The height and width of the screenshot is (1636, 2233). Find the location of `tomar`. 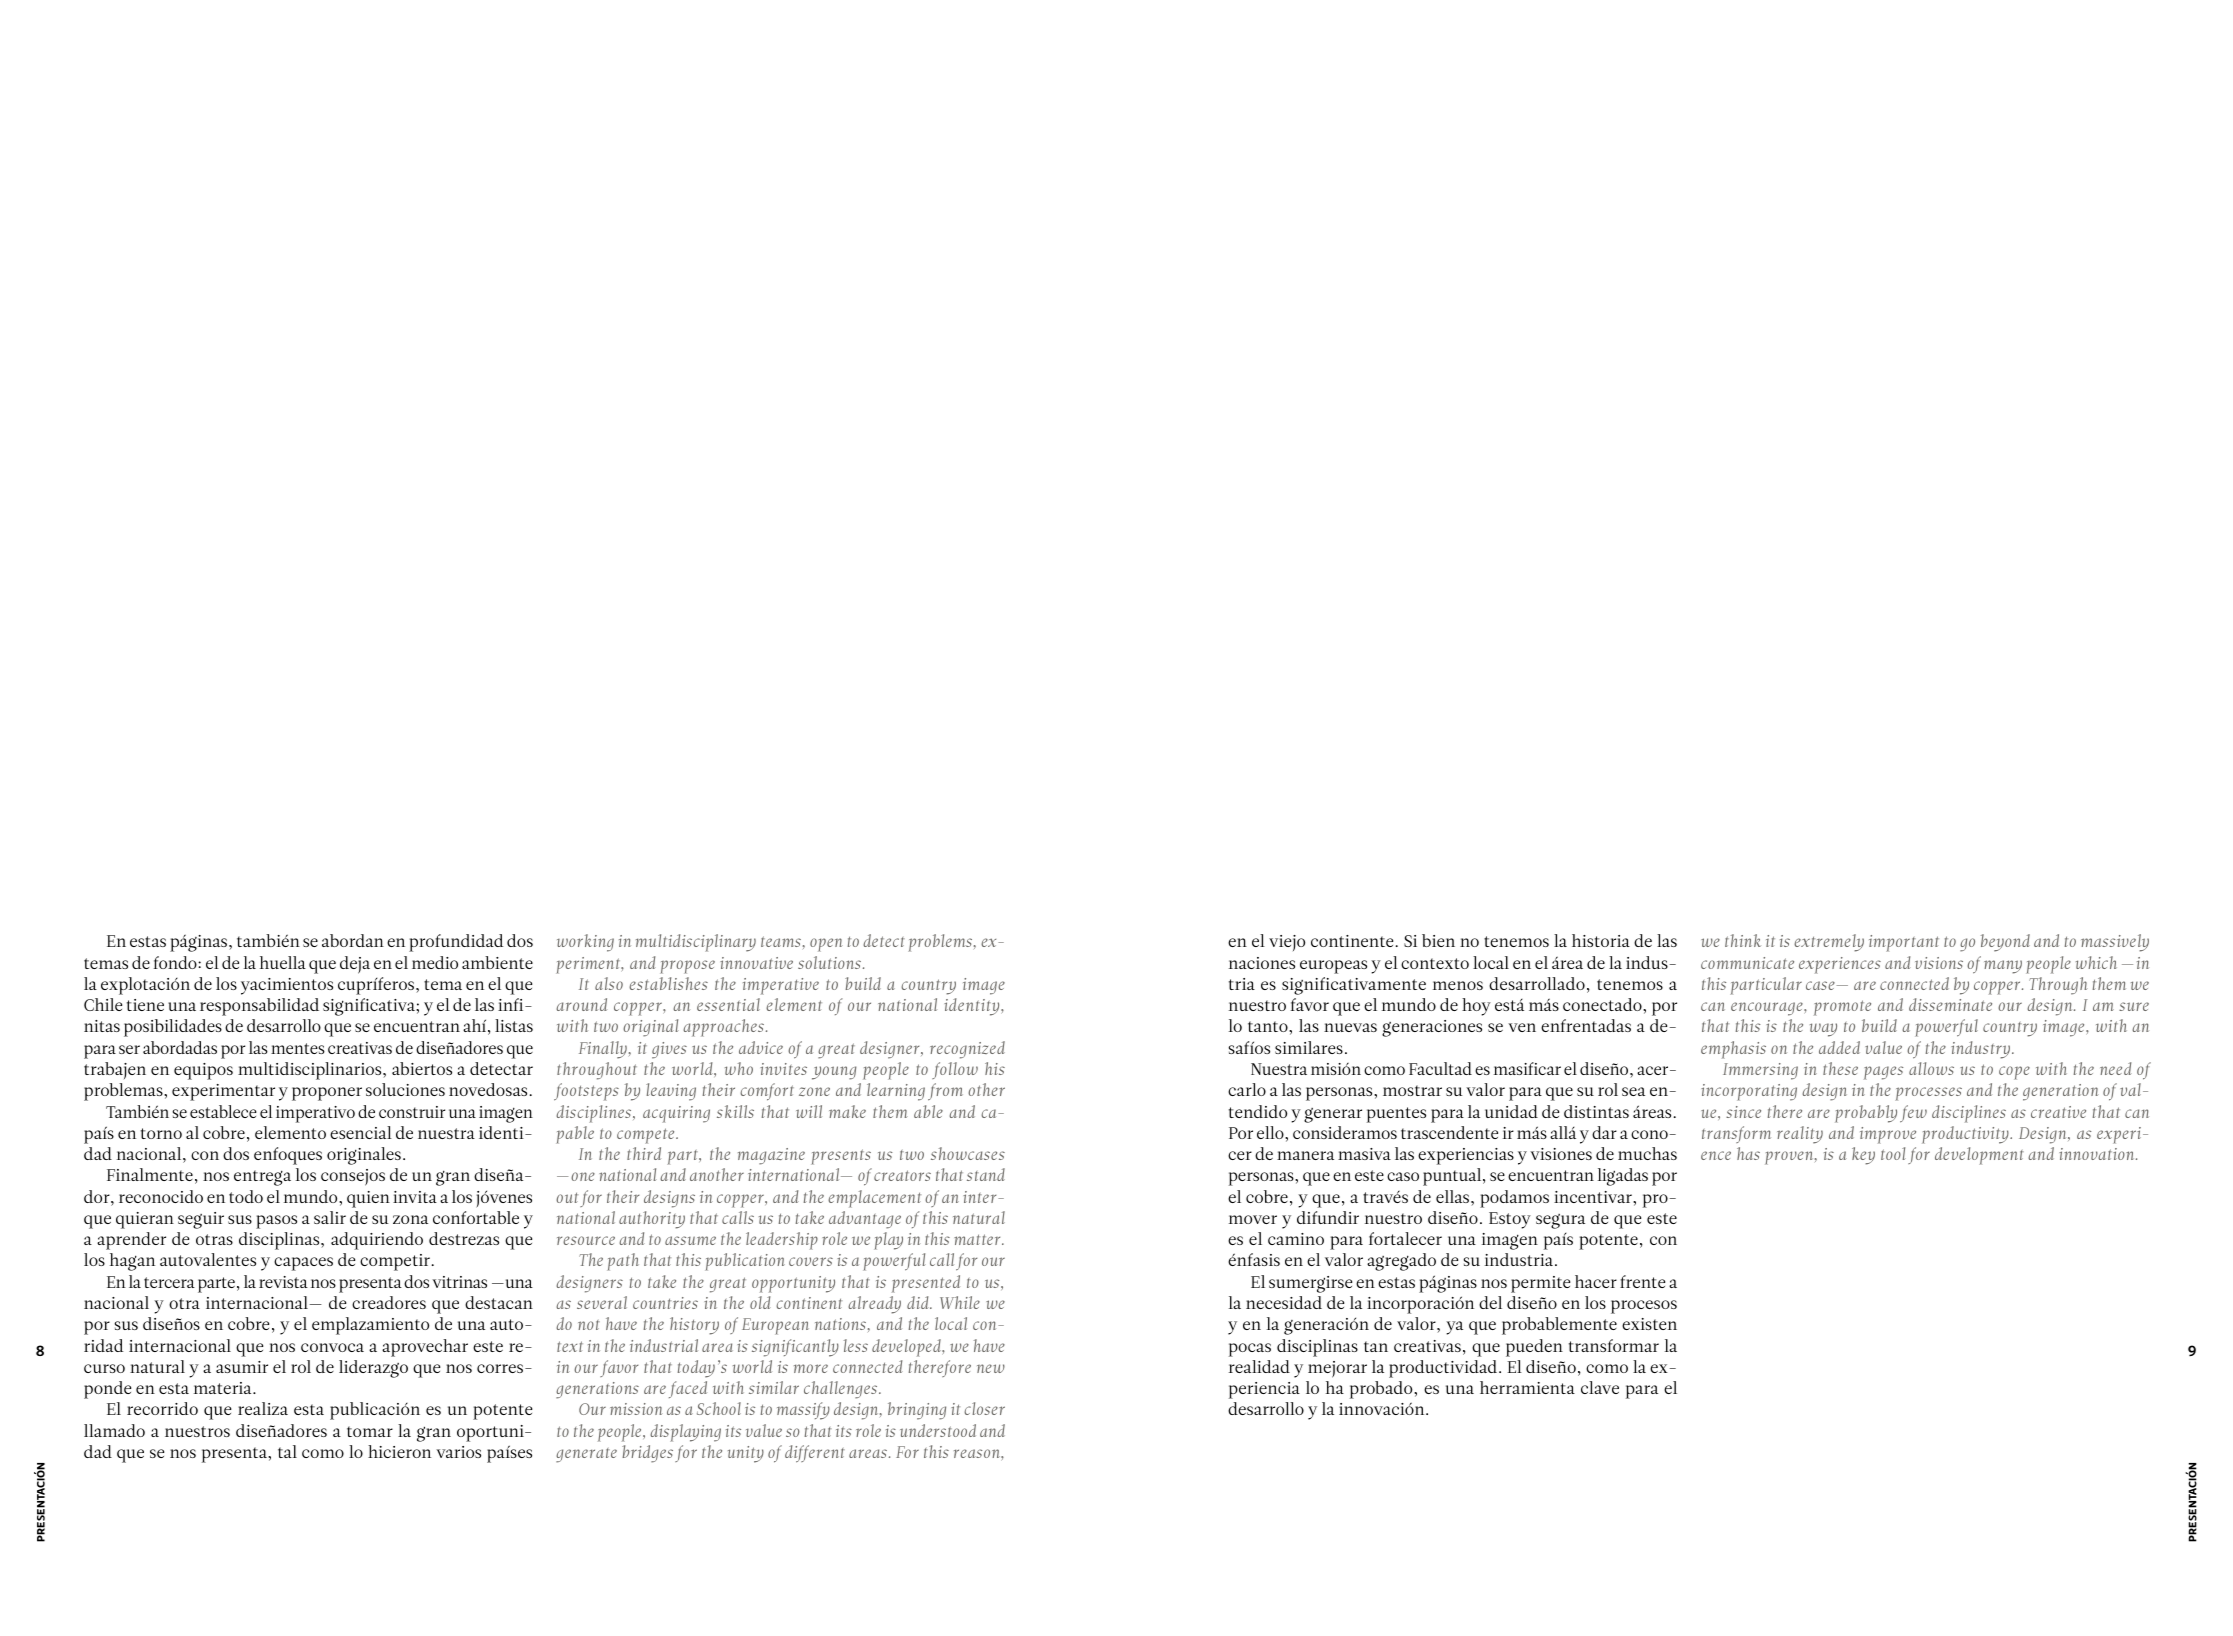

tomar is located at coordinates (370, 1431).
